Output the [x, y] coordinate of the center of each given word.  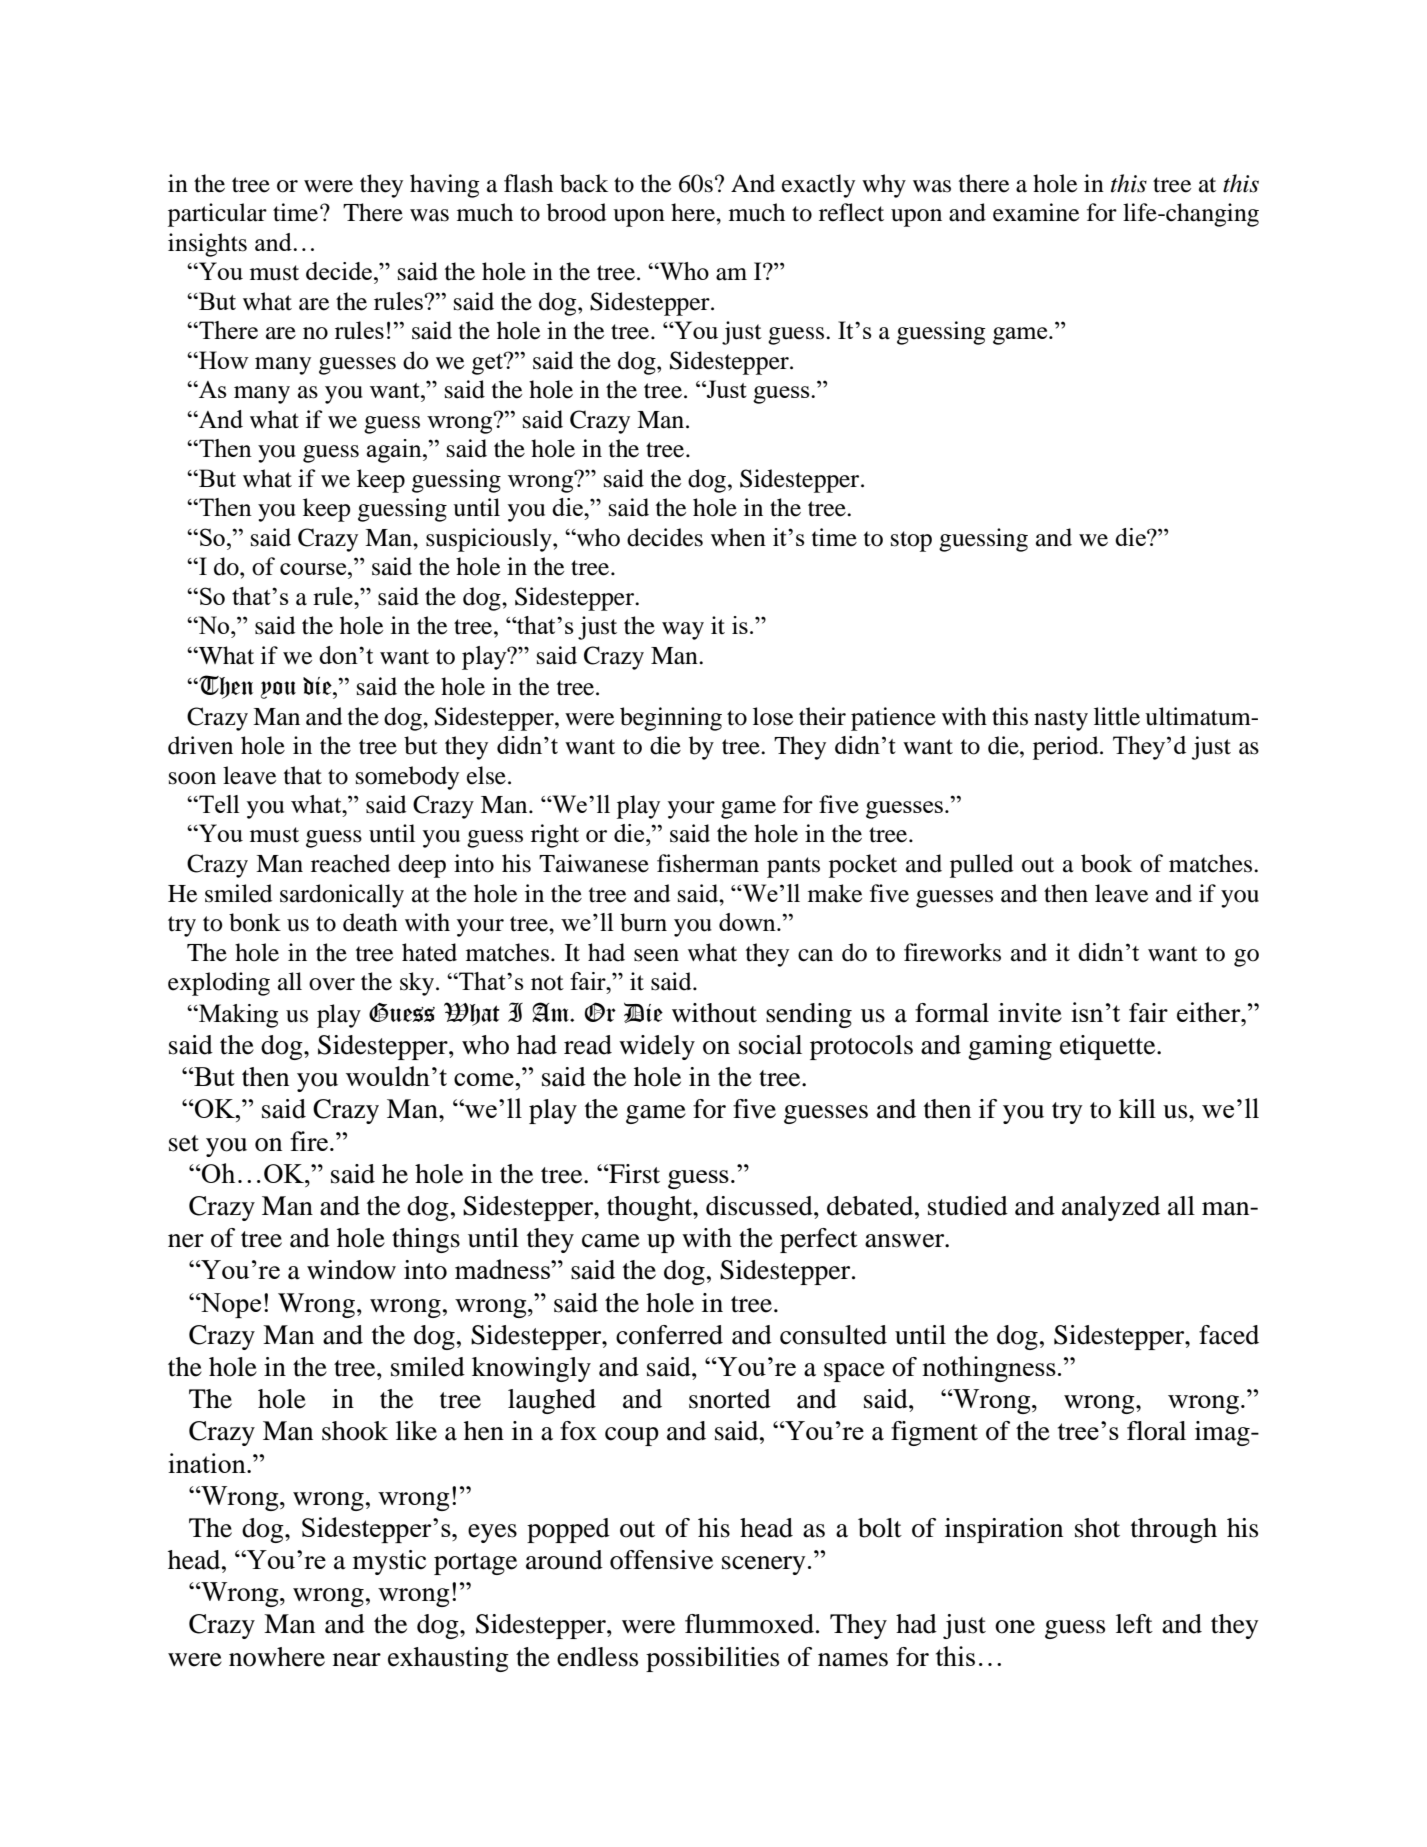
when [738, 537]
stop [911, 541]
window [351, 1270]
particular [217, 215]
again [395, 451]
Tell [218, 804]
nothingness [989, 1369]
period [1067, 748]
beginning [671, 719]
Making [237, 1016]
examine [1036, 212]
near [357, 1660]
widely [657, 1047]
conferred [669, 1335]
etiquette [1109, 1047]
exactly [818, 186]
